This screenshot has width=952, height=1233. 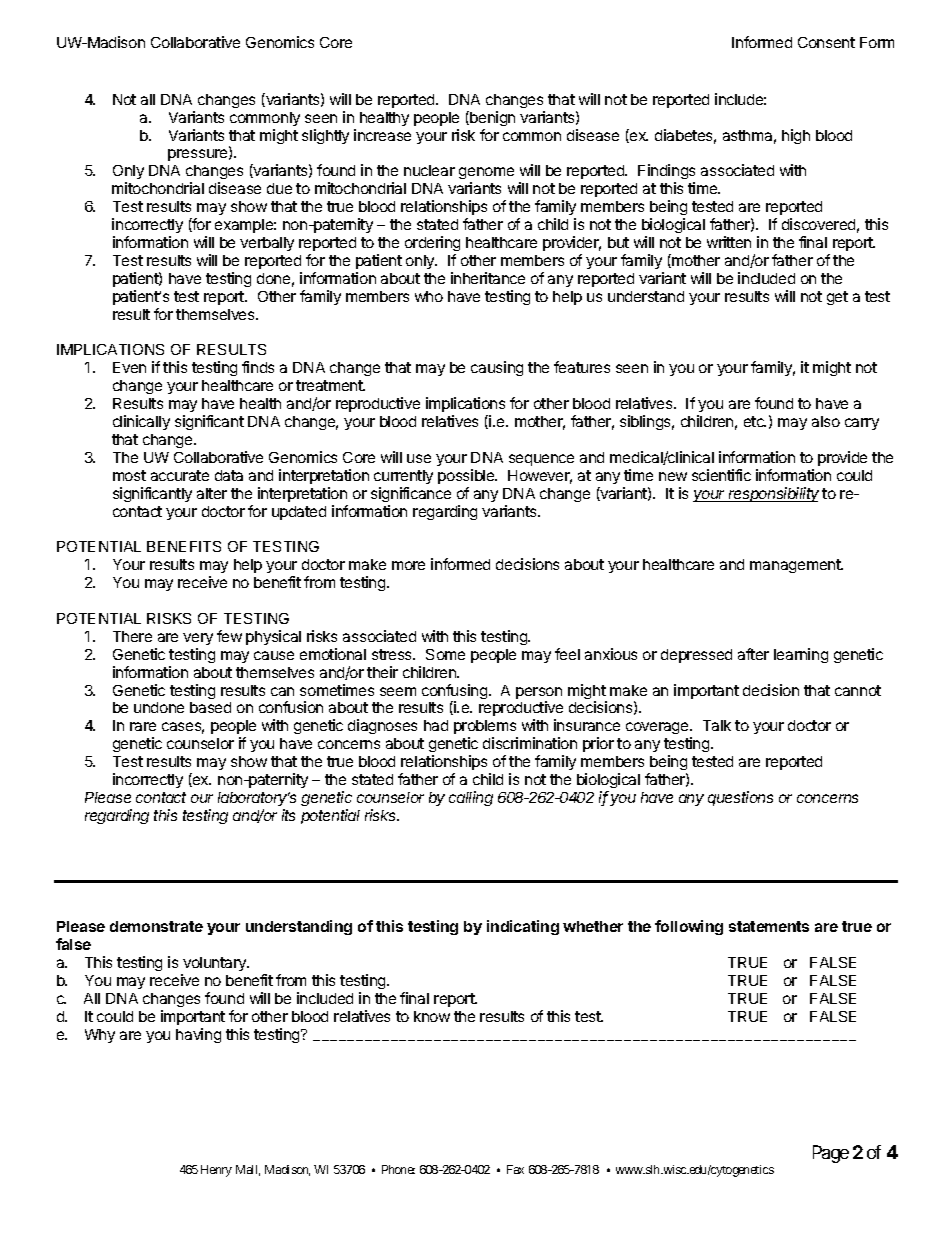 What do you see at coordinates (515, 1169) in the screenshot?
I see `Fax` at bounding box center [515, 1169].
